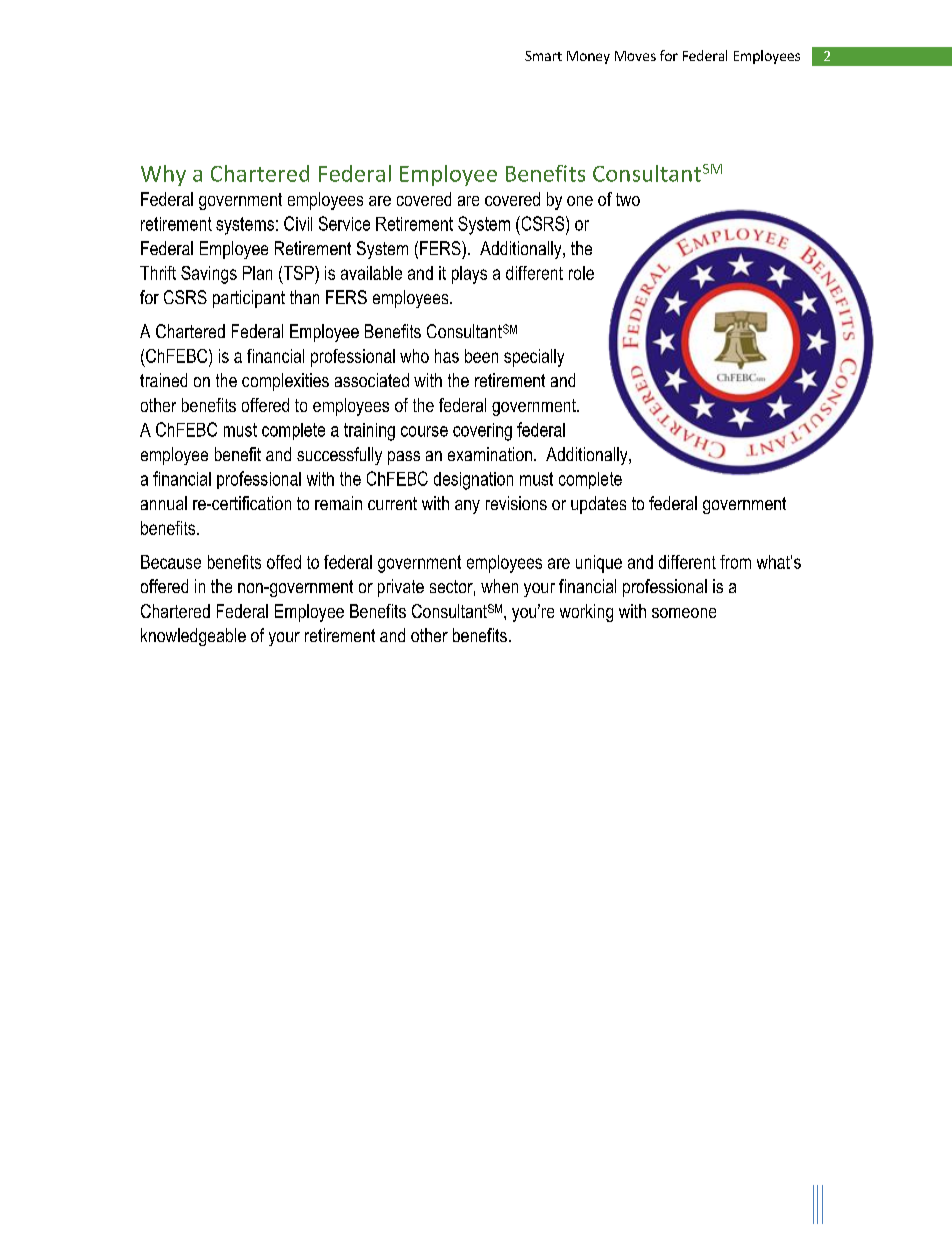  Describe the element at coordinates (534, 358) in the image. I see `specially` at that location.
